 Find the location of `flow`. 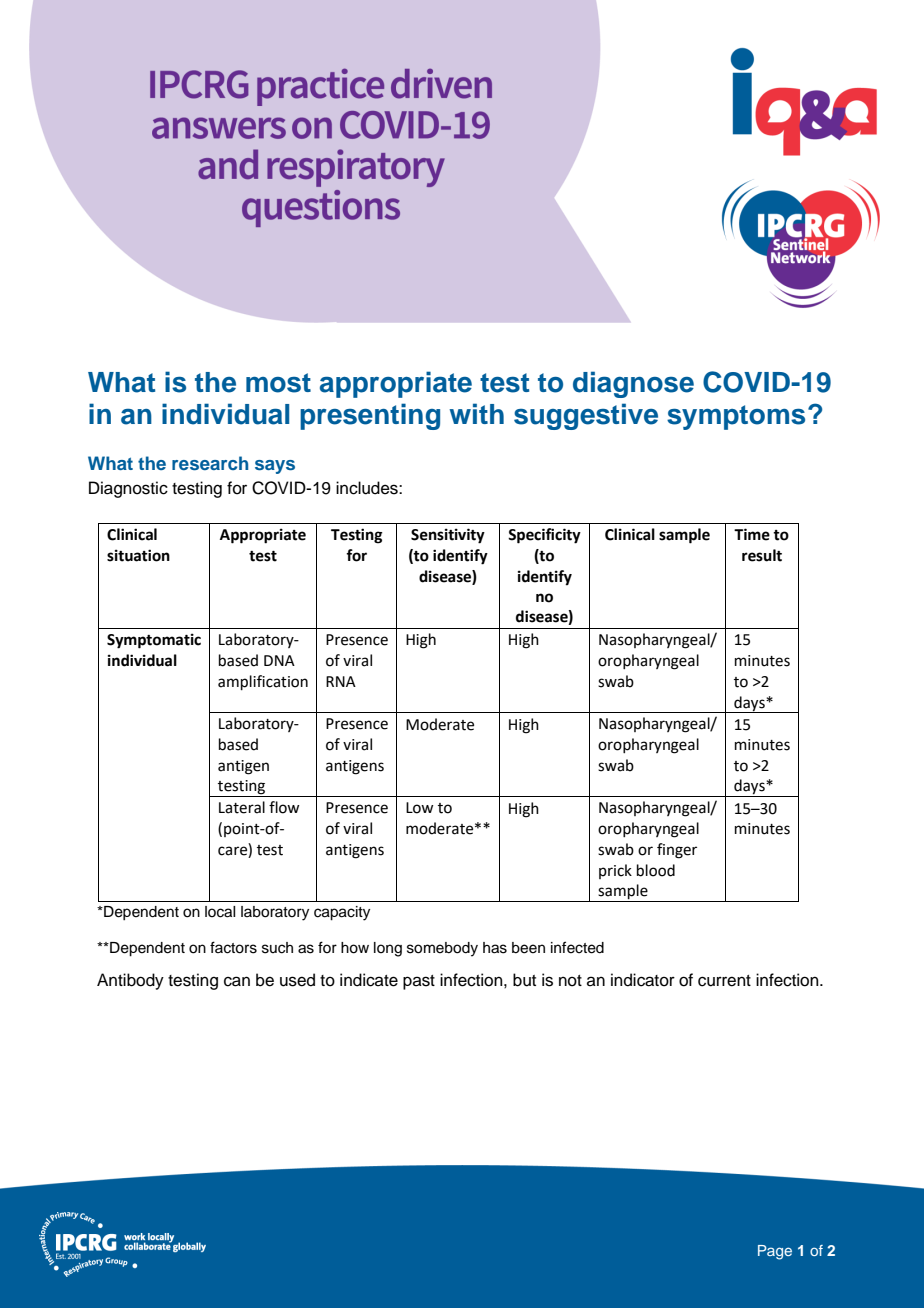

flow is located at coordinates (284, 807).
